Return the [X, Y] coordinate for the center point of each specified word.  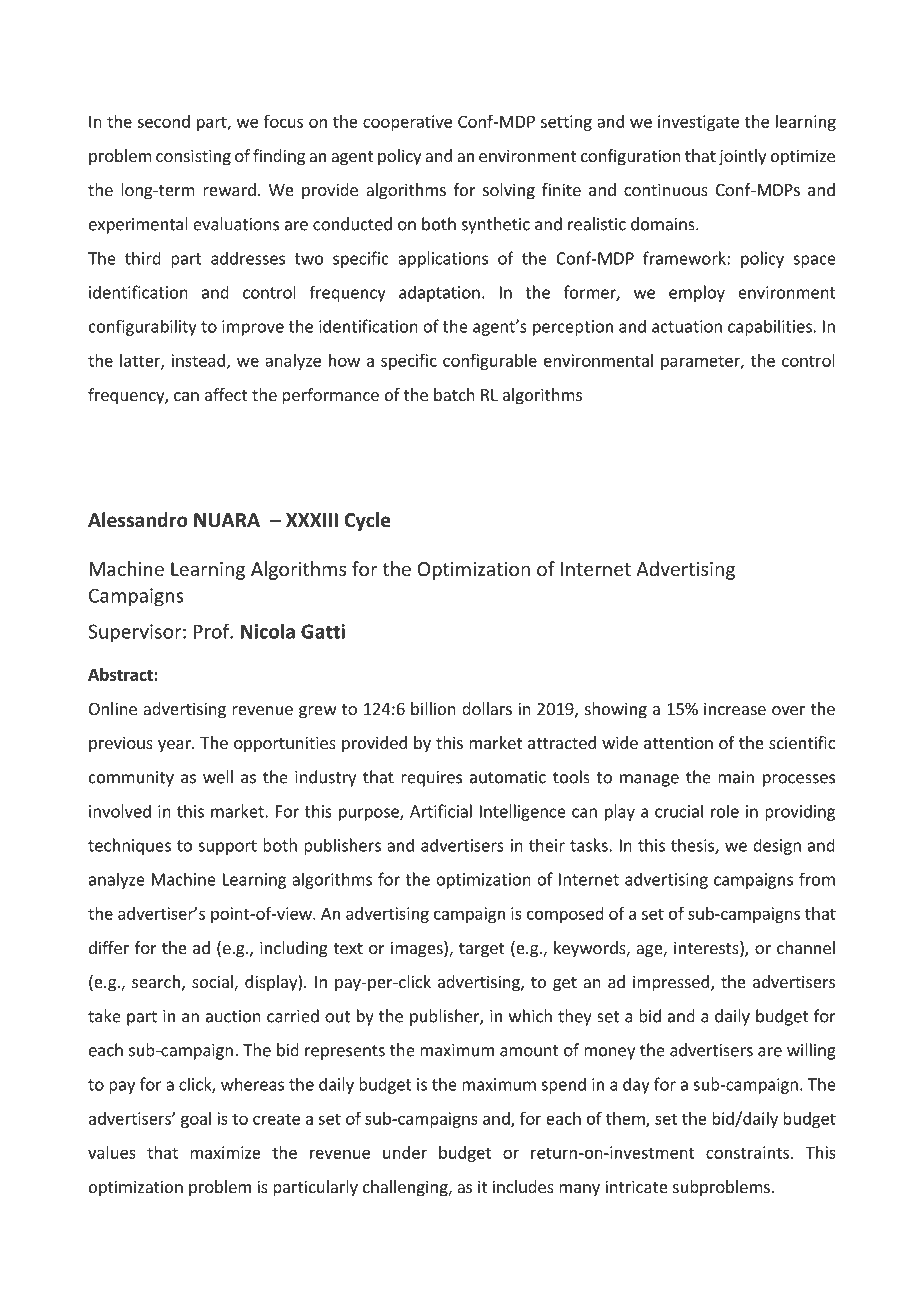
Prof [213, 631]
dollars [487, 708]
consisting [193, 157]
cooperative [407, 123]
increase [735, 708]
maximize [225, 1152]
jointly [742, 157]
